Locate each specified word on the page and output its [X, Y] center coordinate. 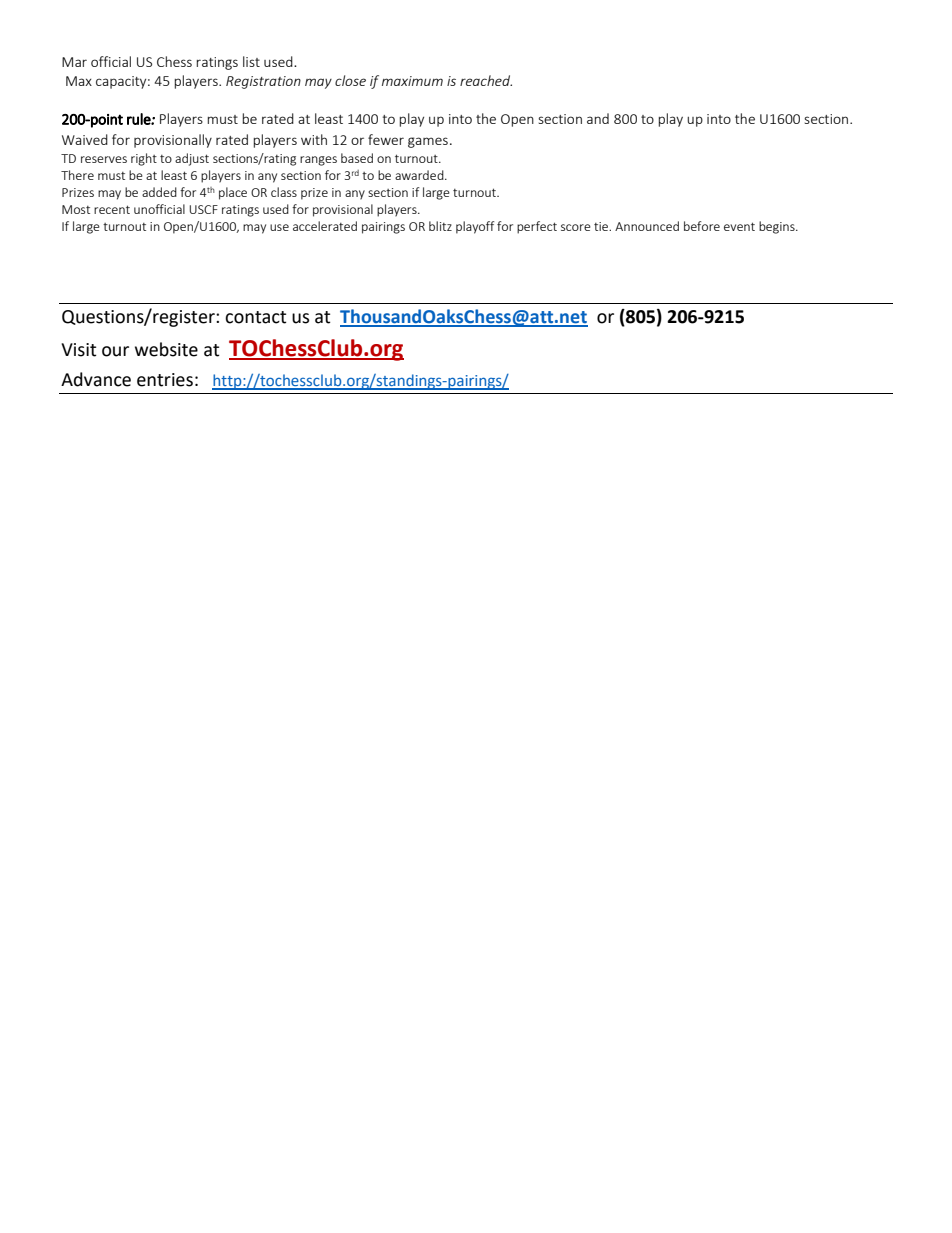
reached [486, 80]
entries [165, 380]
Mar [74, 62]
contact [255, 317]
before [702, 226]
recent [112, 209]
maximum [412, 81]
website [166, 349]
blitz [440, 226]
